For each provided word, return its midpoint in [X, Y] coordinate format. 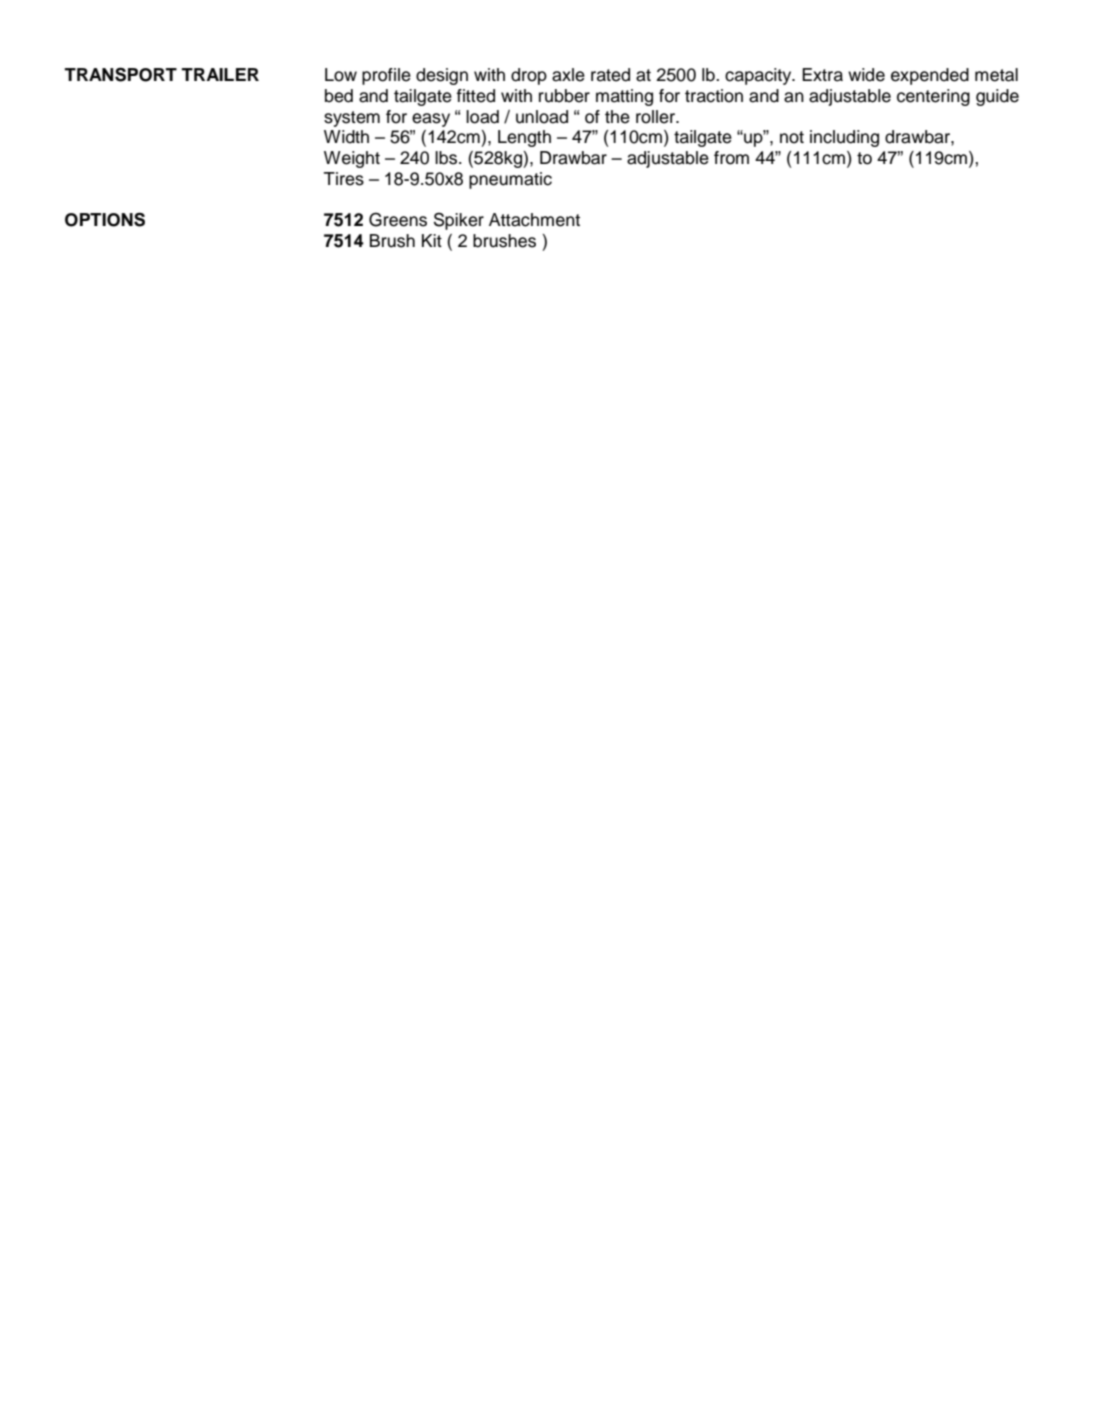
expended [930, 76]
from [731, 158]
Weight [352, 159]
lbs [447, 158]
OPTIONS [105, 219]
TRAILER [220, 74]
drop [529, 76]
